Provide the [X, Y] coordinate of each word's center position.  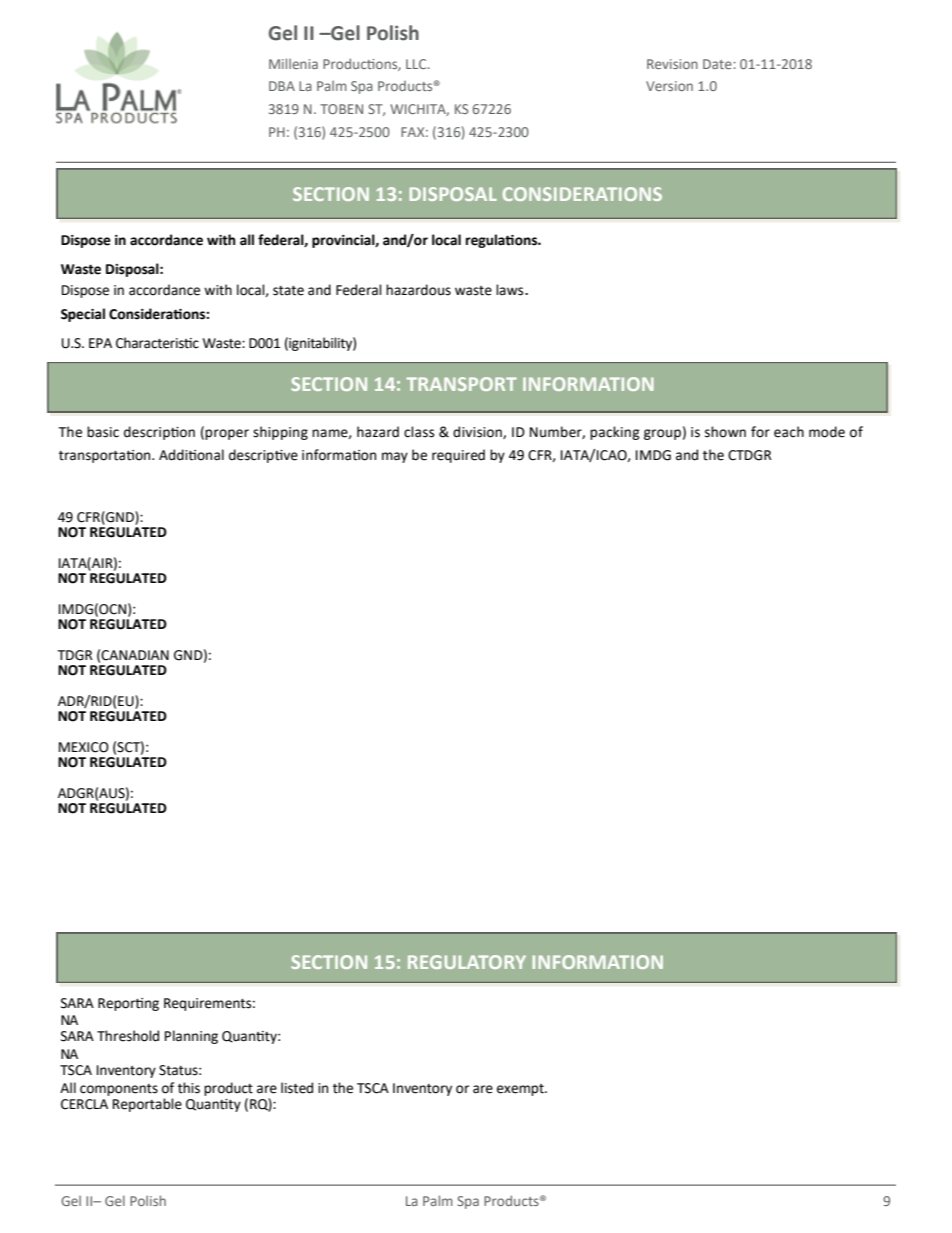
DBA [282, 86]
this [189, 1088]
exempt [521, 1090]
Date [718, 64]
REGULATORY [467, 962]
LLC [417, 64]
